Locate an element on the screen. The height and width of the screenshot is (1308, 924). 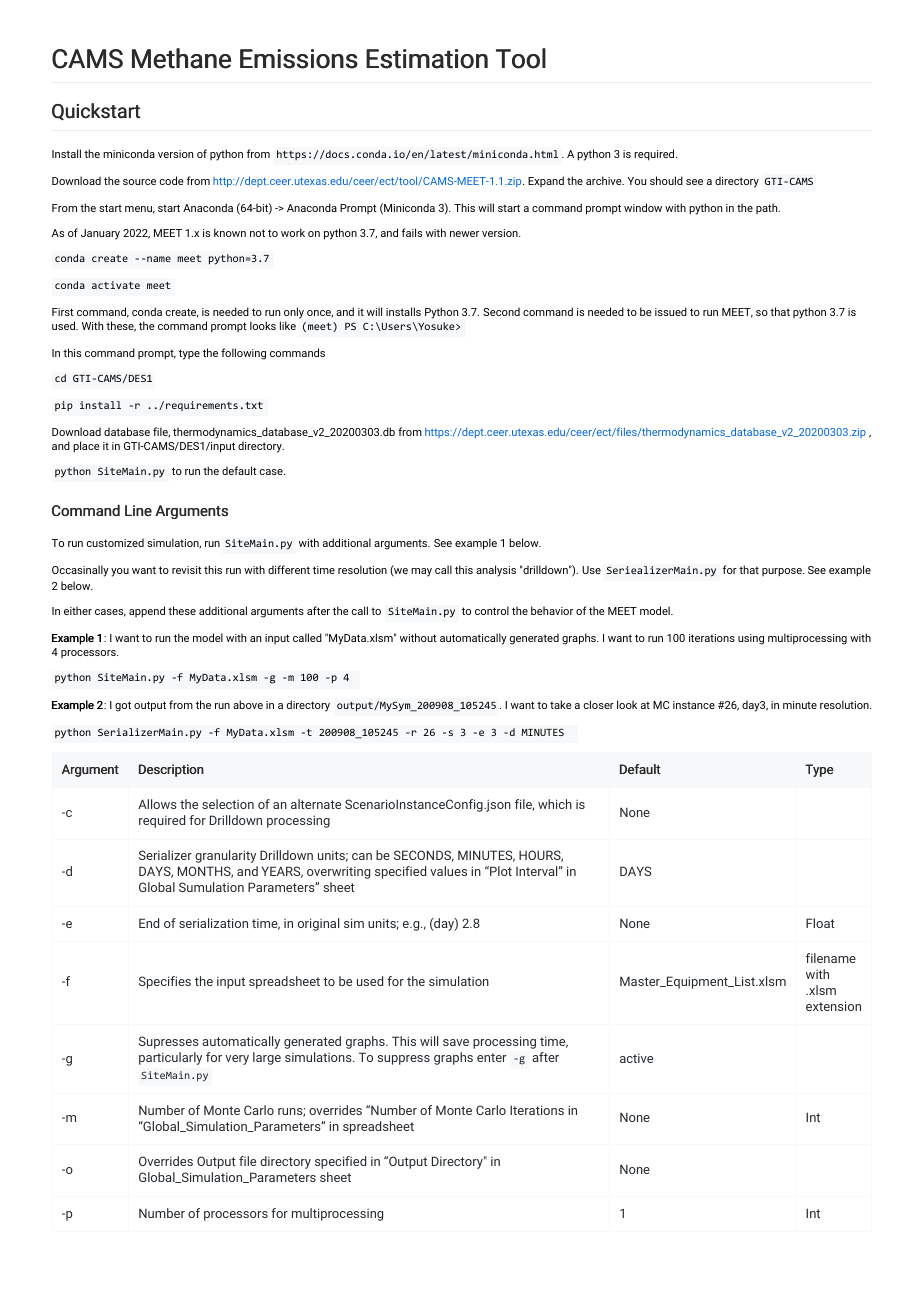
revisit is located at coordinates (187, 570).
